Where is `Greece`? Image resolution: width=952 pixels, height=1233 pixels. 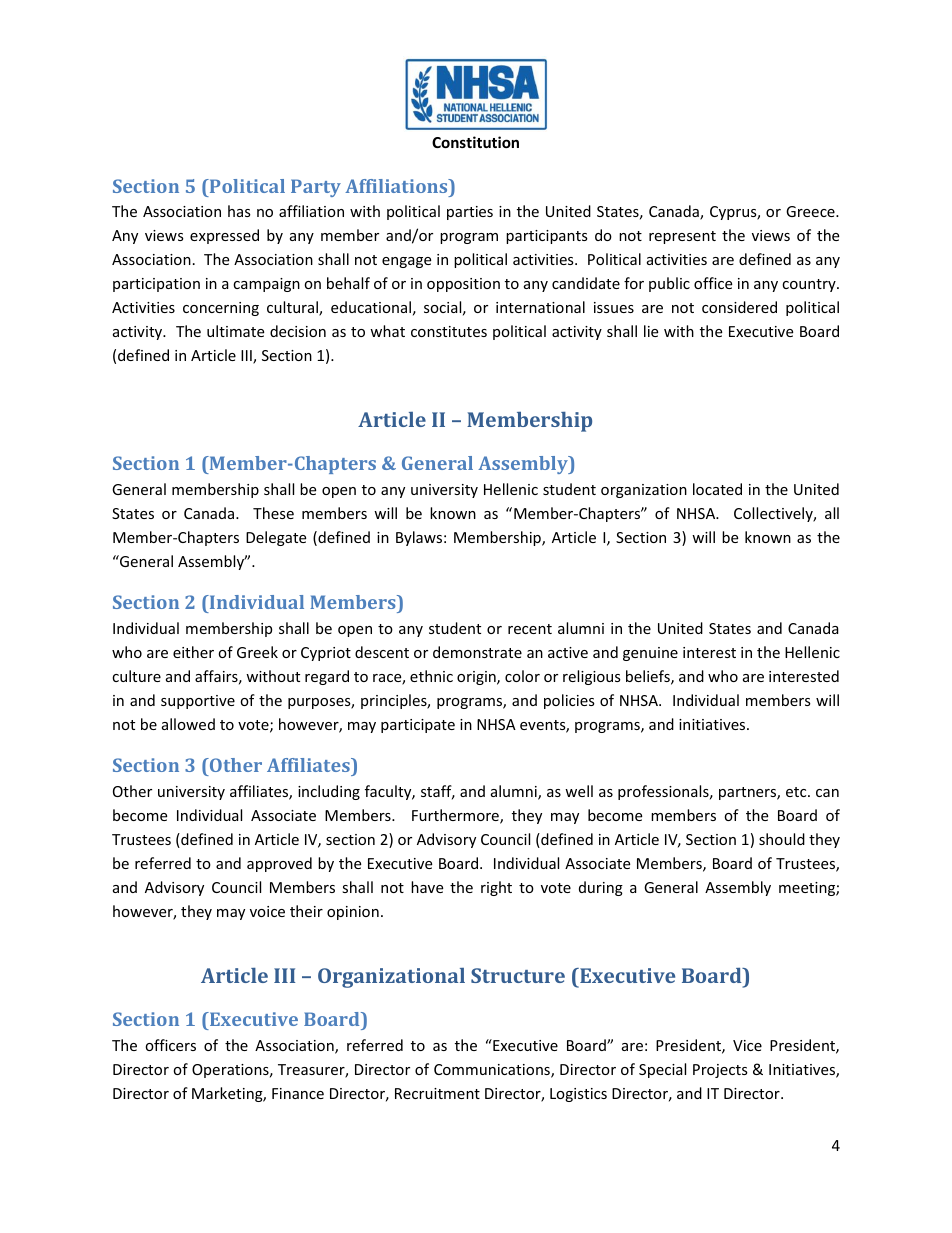 Greece is located at coordinates (811, 211).
